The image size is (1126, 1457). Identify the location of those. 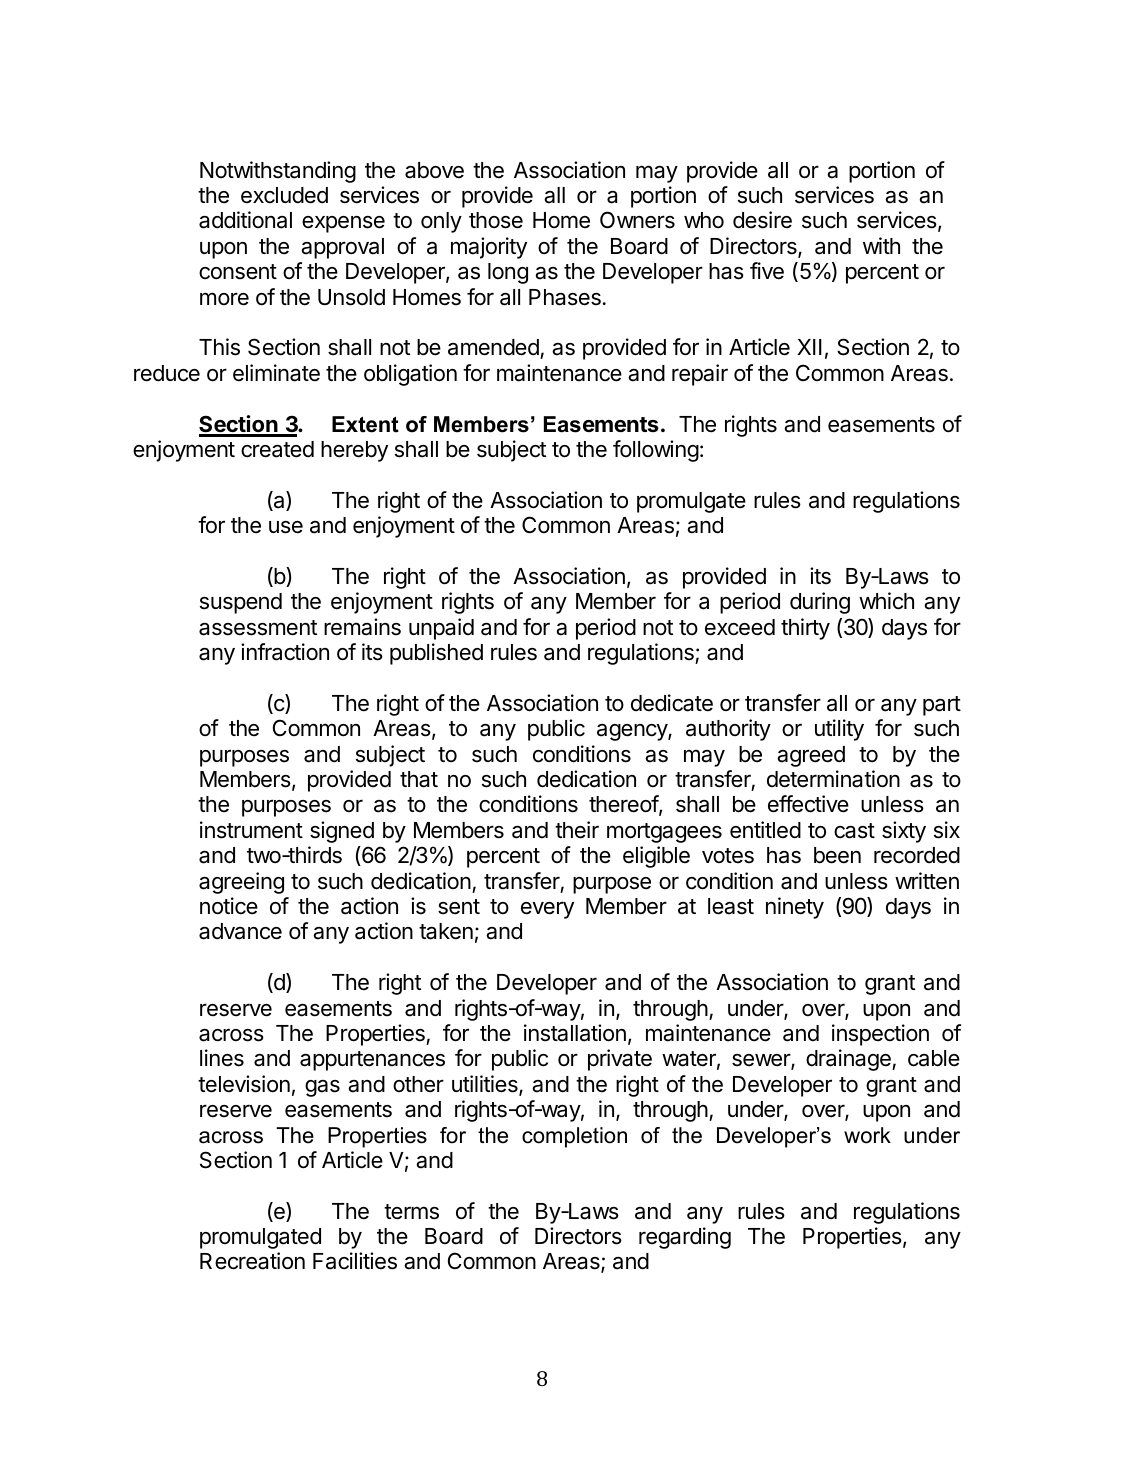
(496, 220).
